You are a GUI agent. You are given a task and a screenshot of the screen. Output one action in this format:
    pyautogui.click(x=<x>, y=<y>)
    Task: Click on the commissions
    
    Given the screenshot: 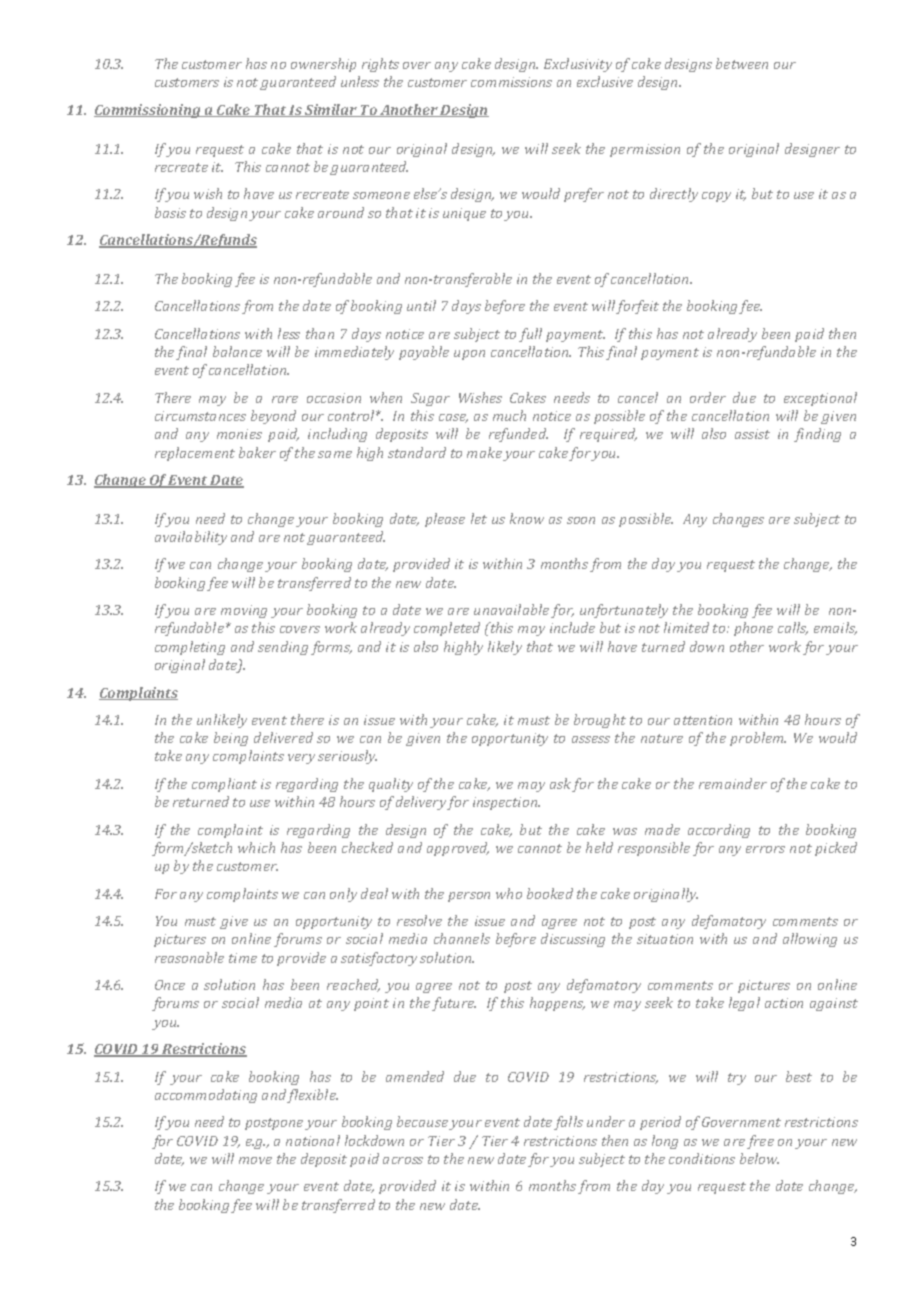 What is the action you would take?
    pyautogui.click(x=511, y=82)
